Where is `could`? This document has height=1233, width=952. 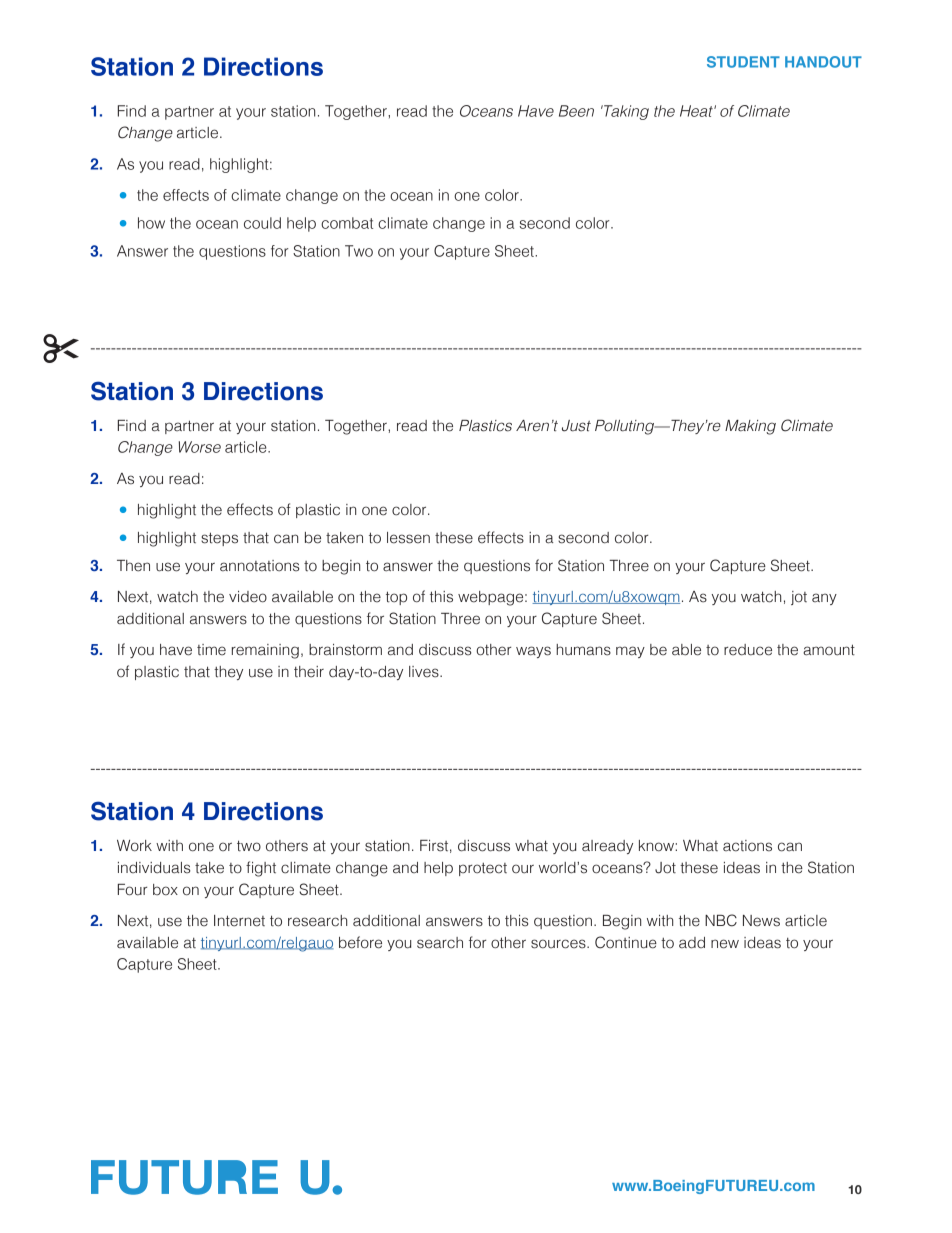 could is located at coordinates (262, 223).
